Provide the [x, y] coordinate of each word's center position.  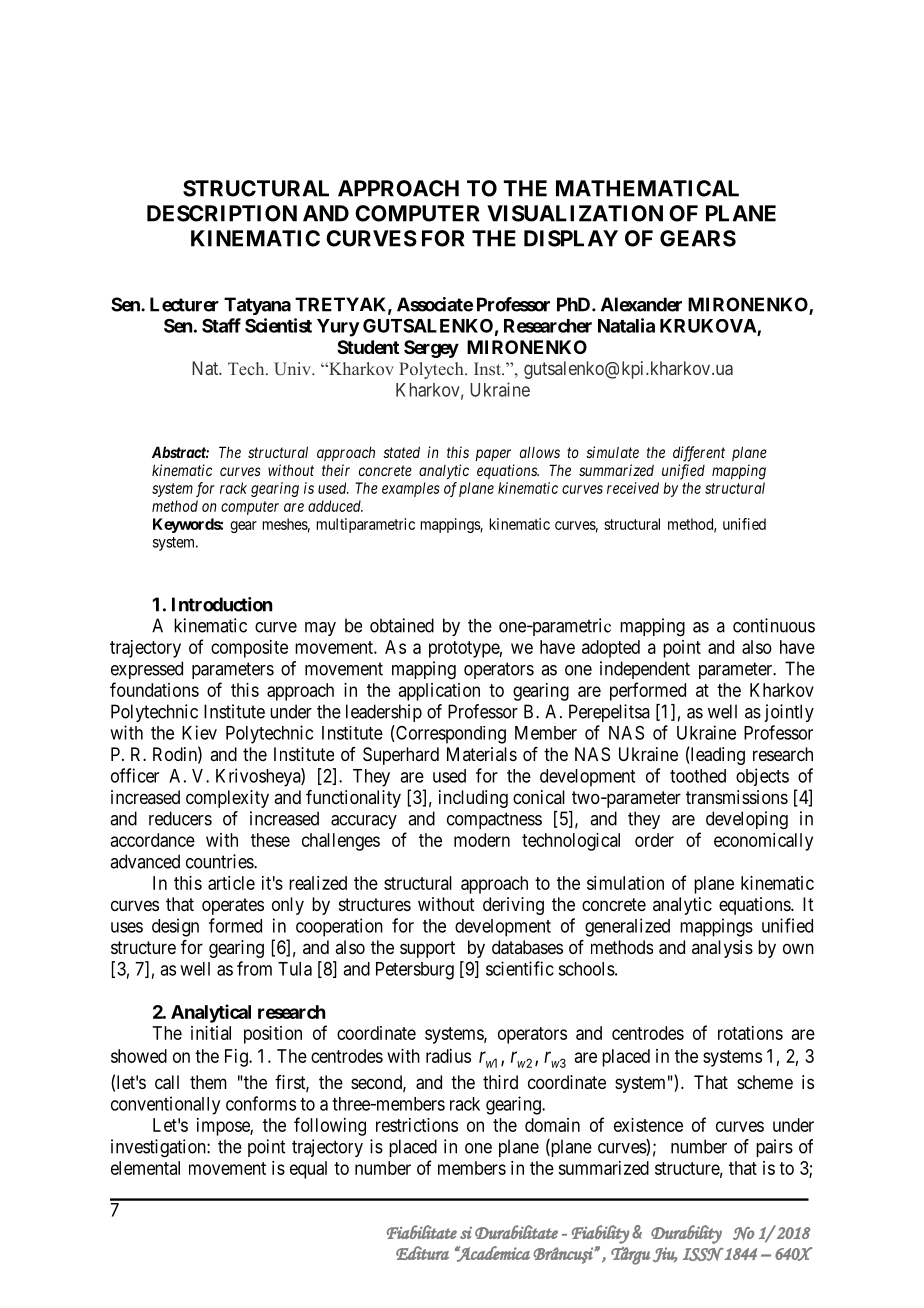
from [254, 968]
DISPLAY [571, 238]
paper [493, 455]
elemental [145, 1168]
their [336, 470]
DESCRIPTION [222, 213]
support [427, 949]
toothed [698, 776]
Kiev [199, 732]
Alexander [641, 304]
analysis [722, 949]
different [699, 454]
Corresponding [450, 734]
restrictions [417, 1125]
